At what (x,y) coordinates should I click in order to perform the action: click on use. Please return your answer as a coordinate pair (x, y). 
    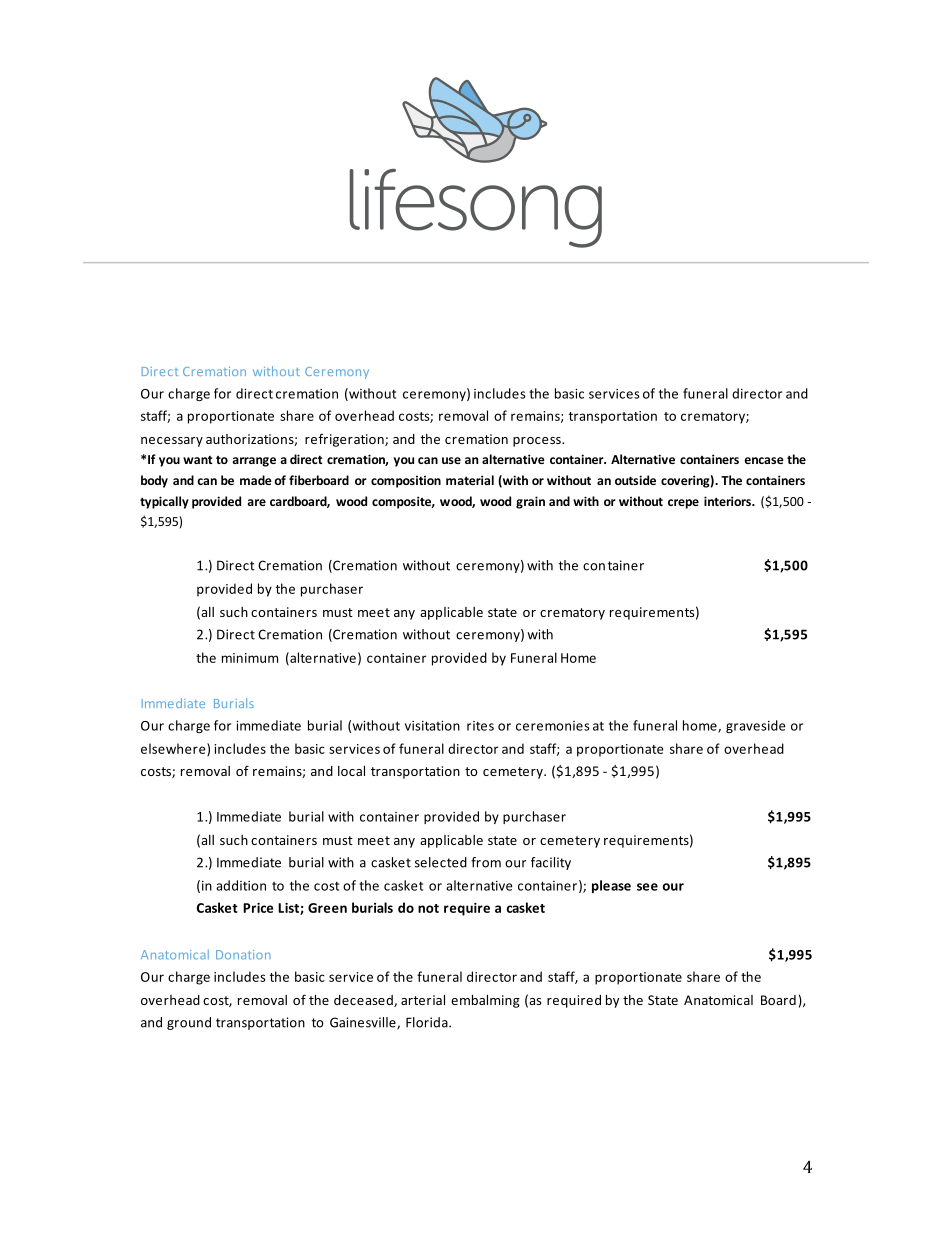
    Looking at the image, I should click on (451, 460).
